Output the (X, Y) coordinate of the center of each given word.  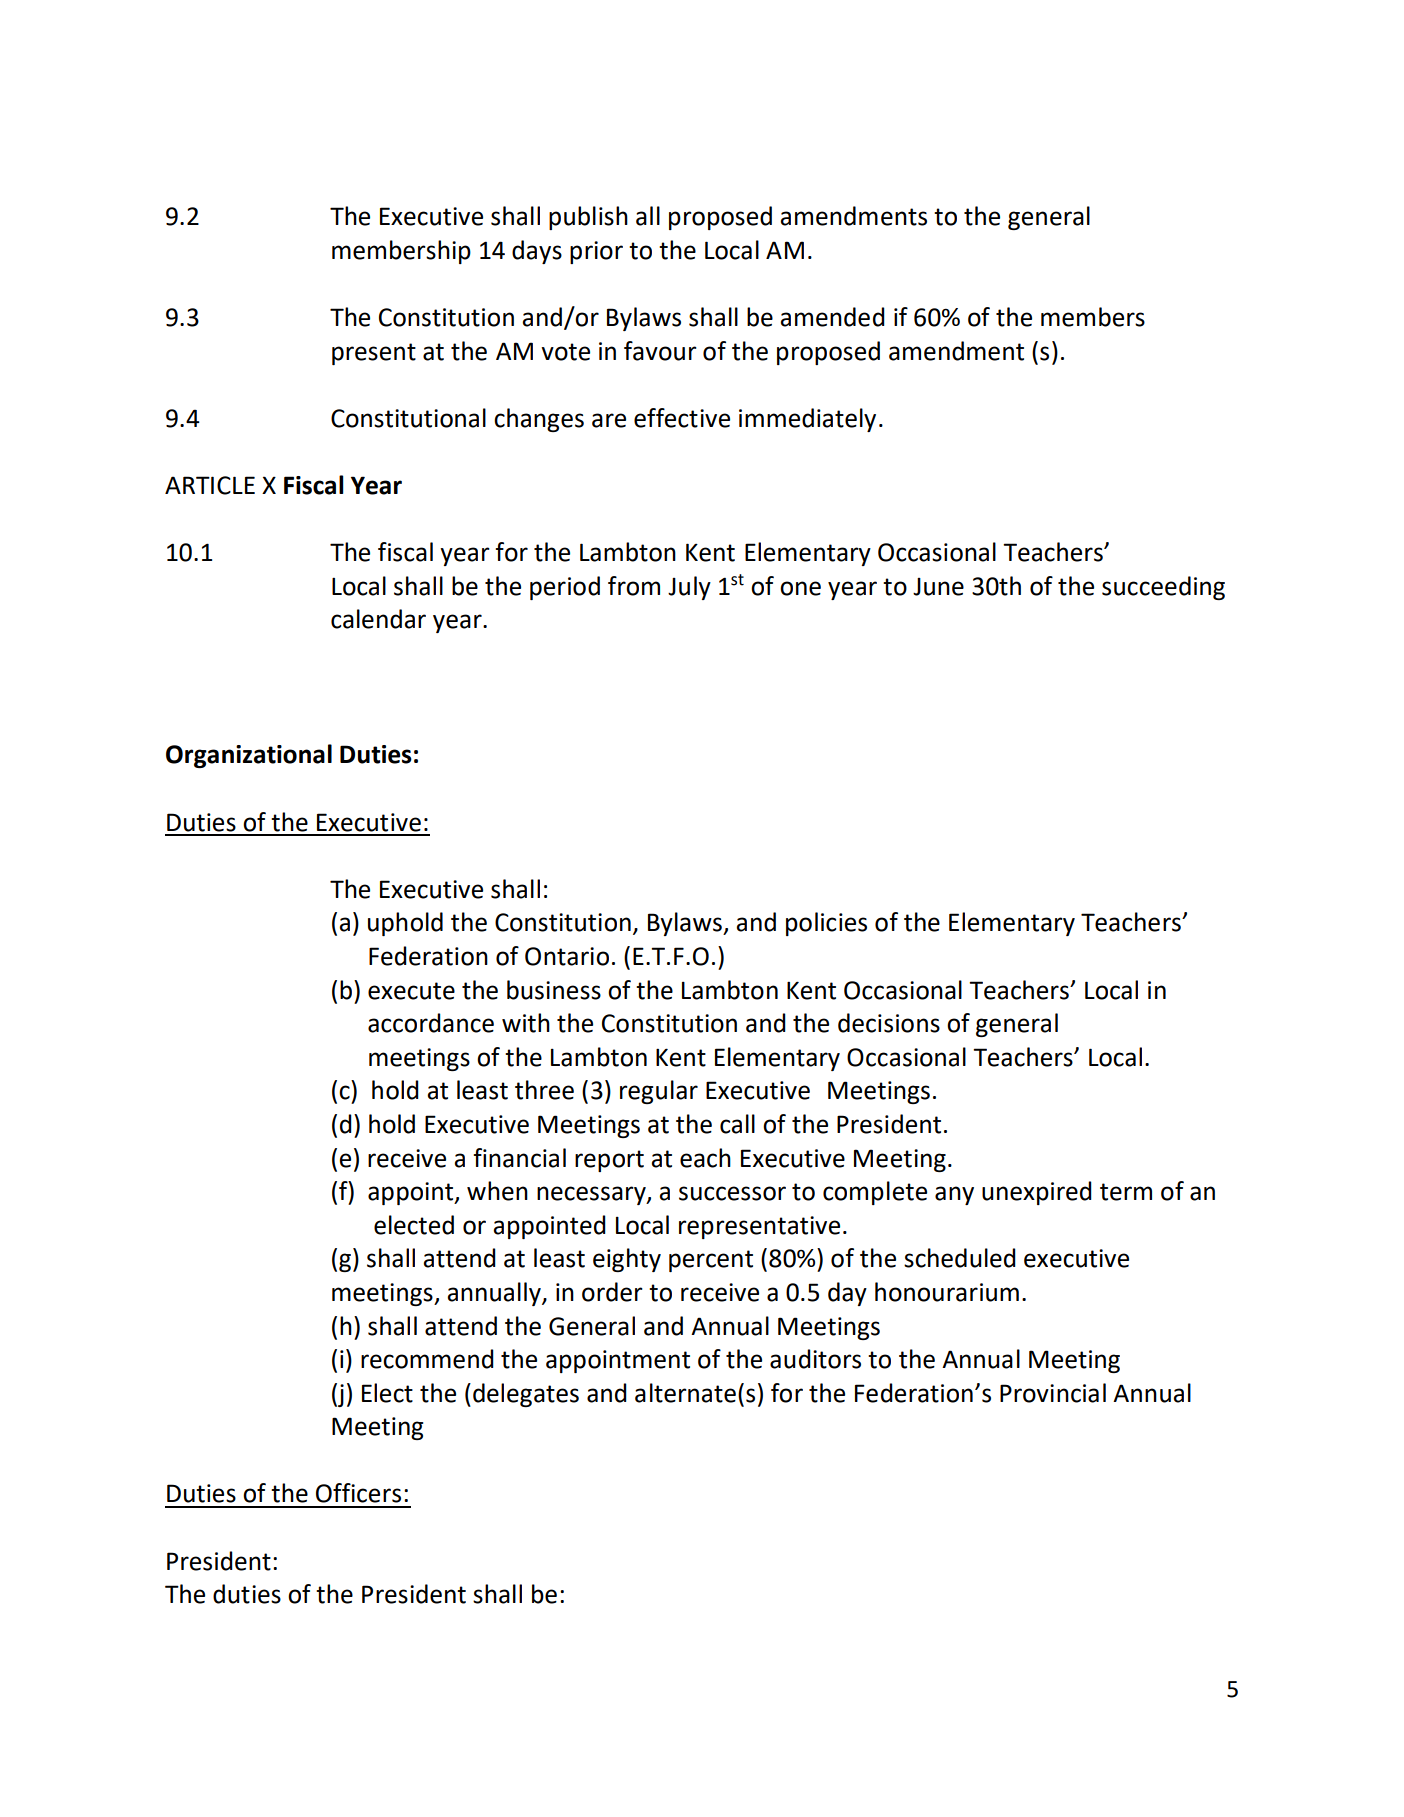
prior (596, 252)
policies (826, 924)
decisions (889, 1023)
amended (832, 317)
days (537, 252)
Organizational (249, 756)
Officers (358, 1493)
